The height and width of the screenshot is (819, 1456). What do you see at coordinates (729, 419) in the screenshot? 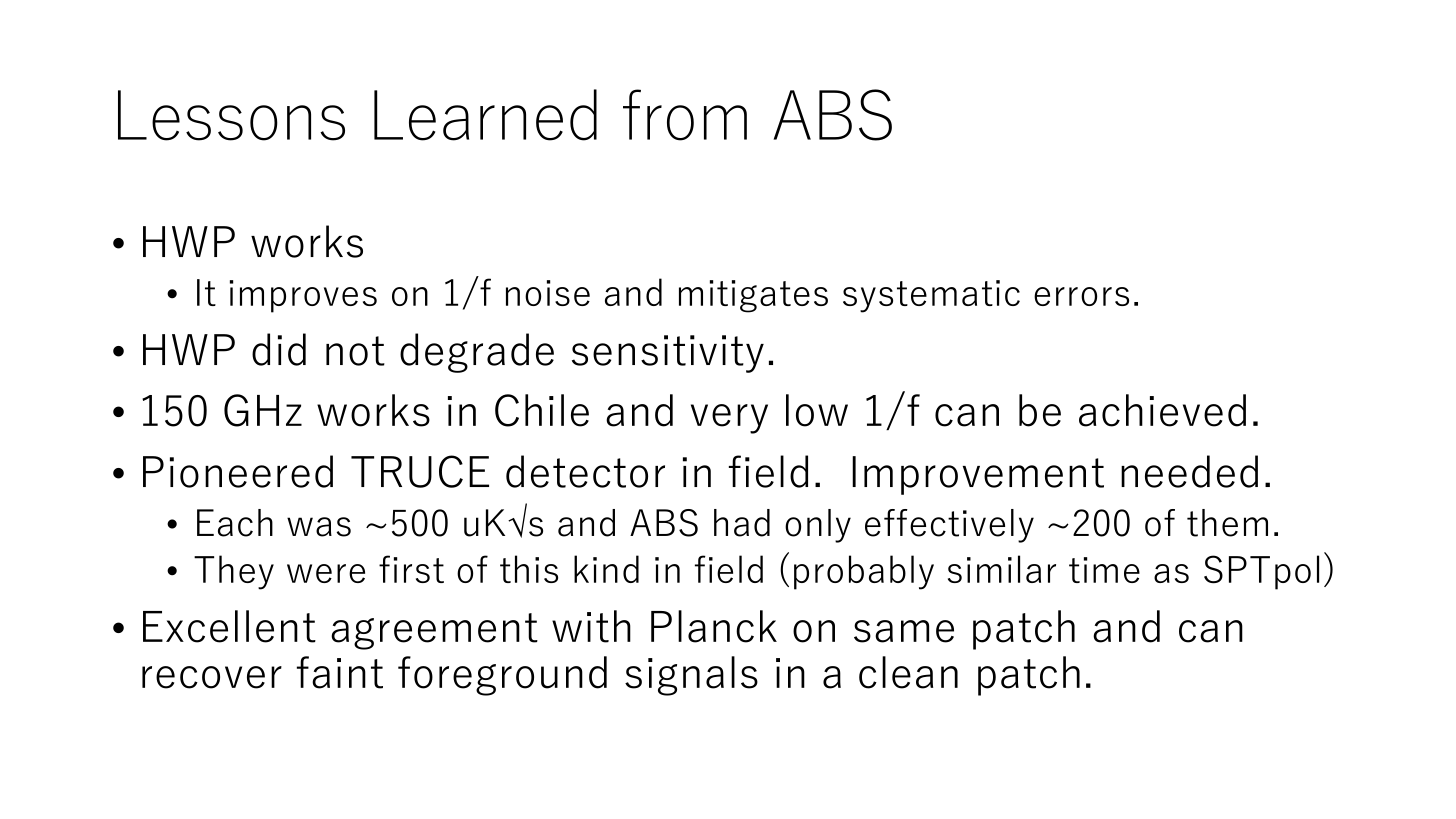
I see `very` at bounding box center [729, 419].
